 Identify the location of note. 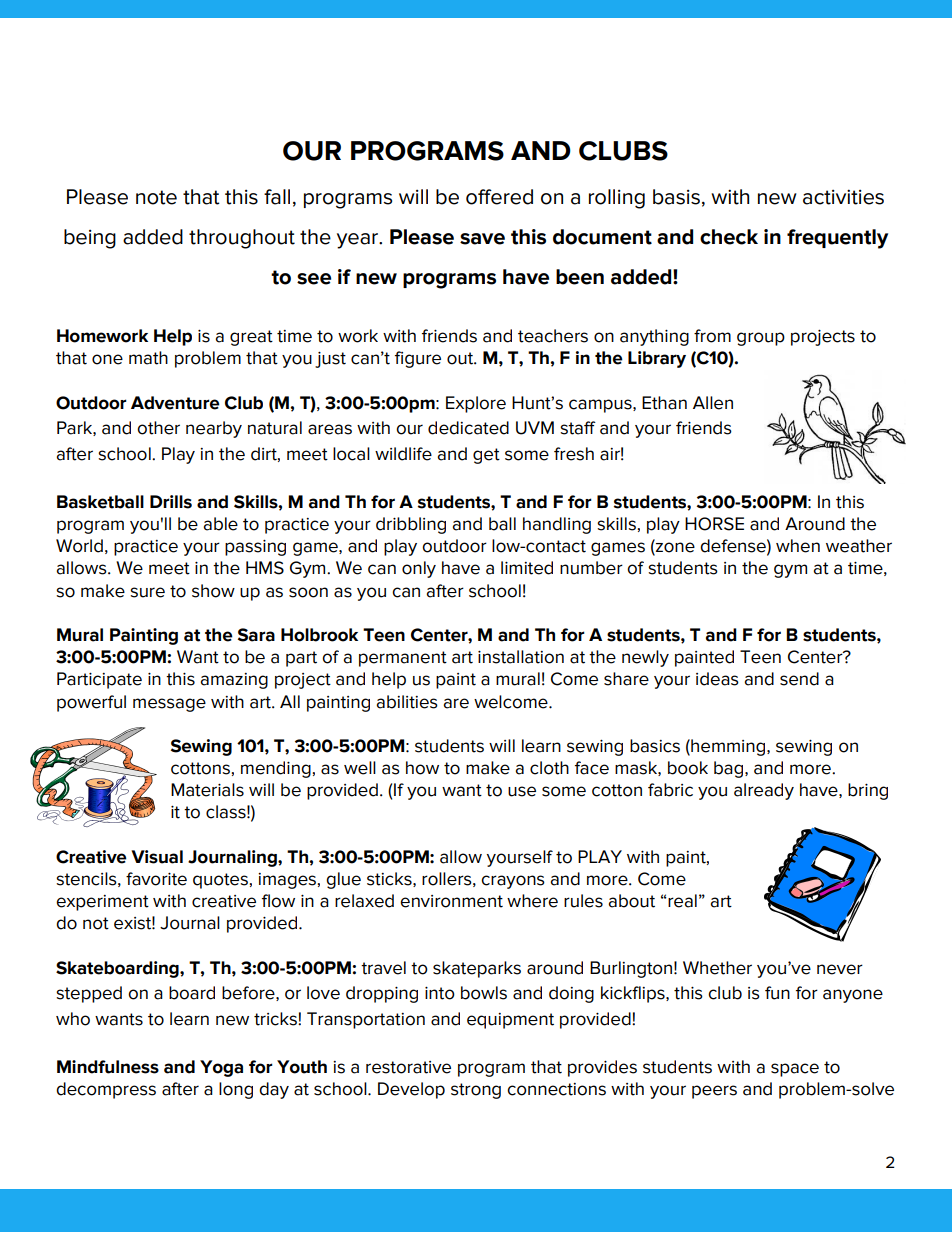
(156, 197).
